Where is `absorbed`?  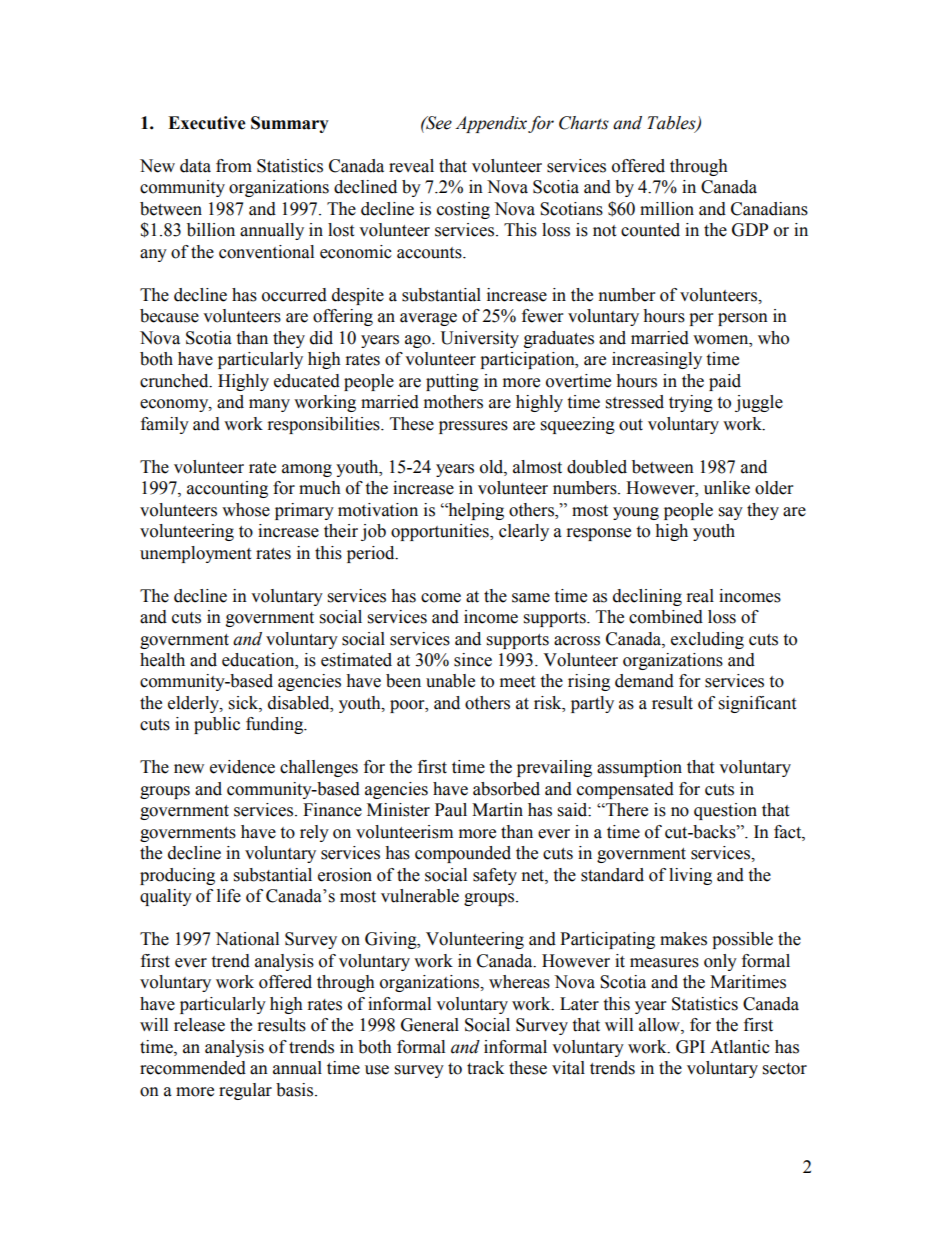 absorbed is located at coordinates (506, 789).
